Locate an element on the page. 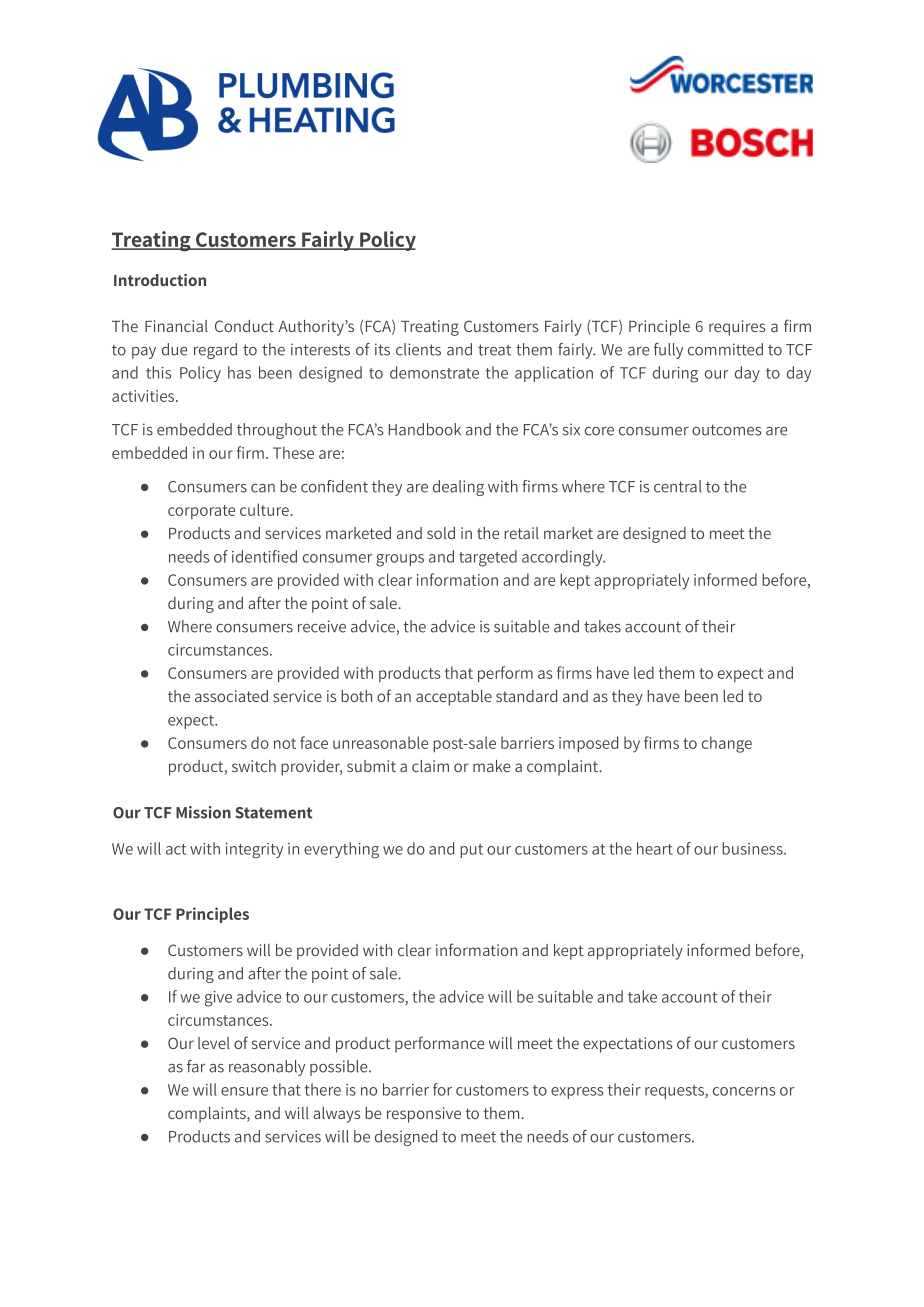 The width and height of the document is (924, 1307). clients is located at coordinates (418, 349).
